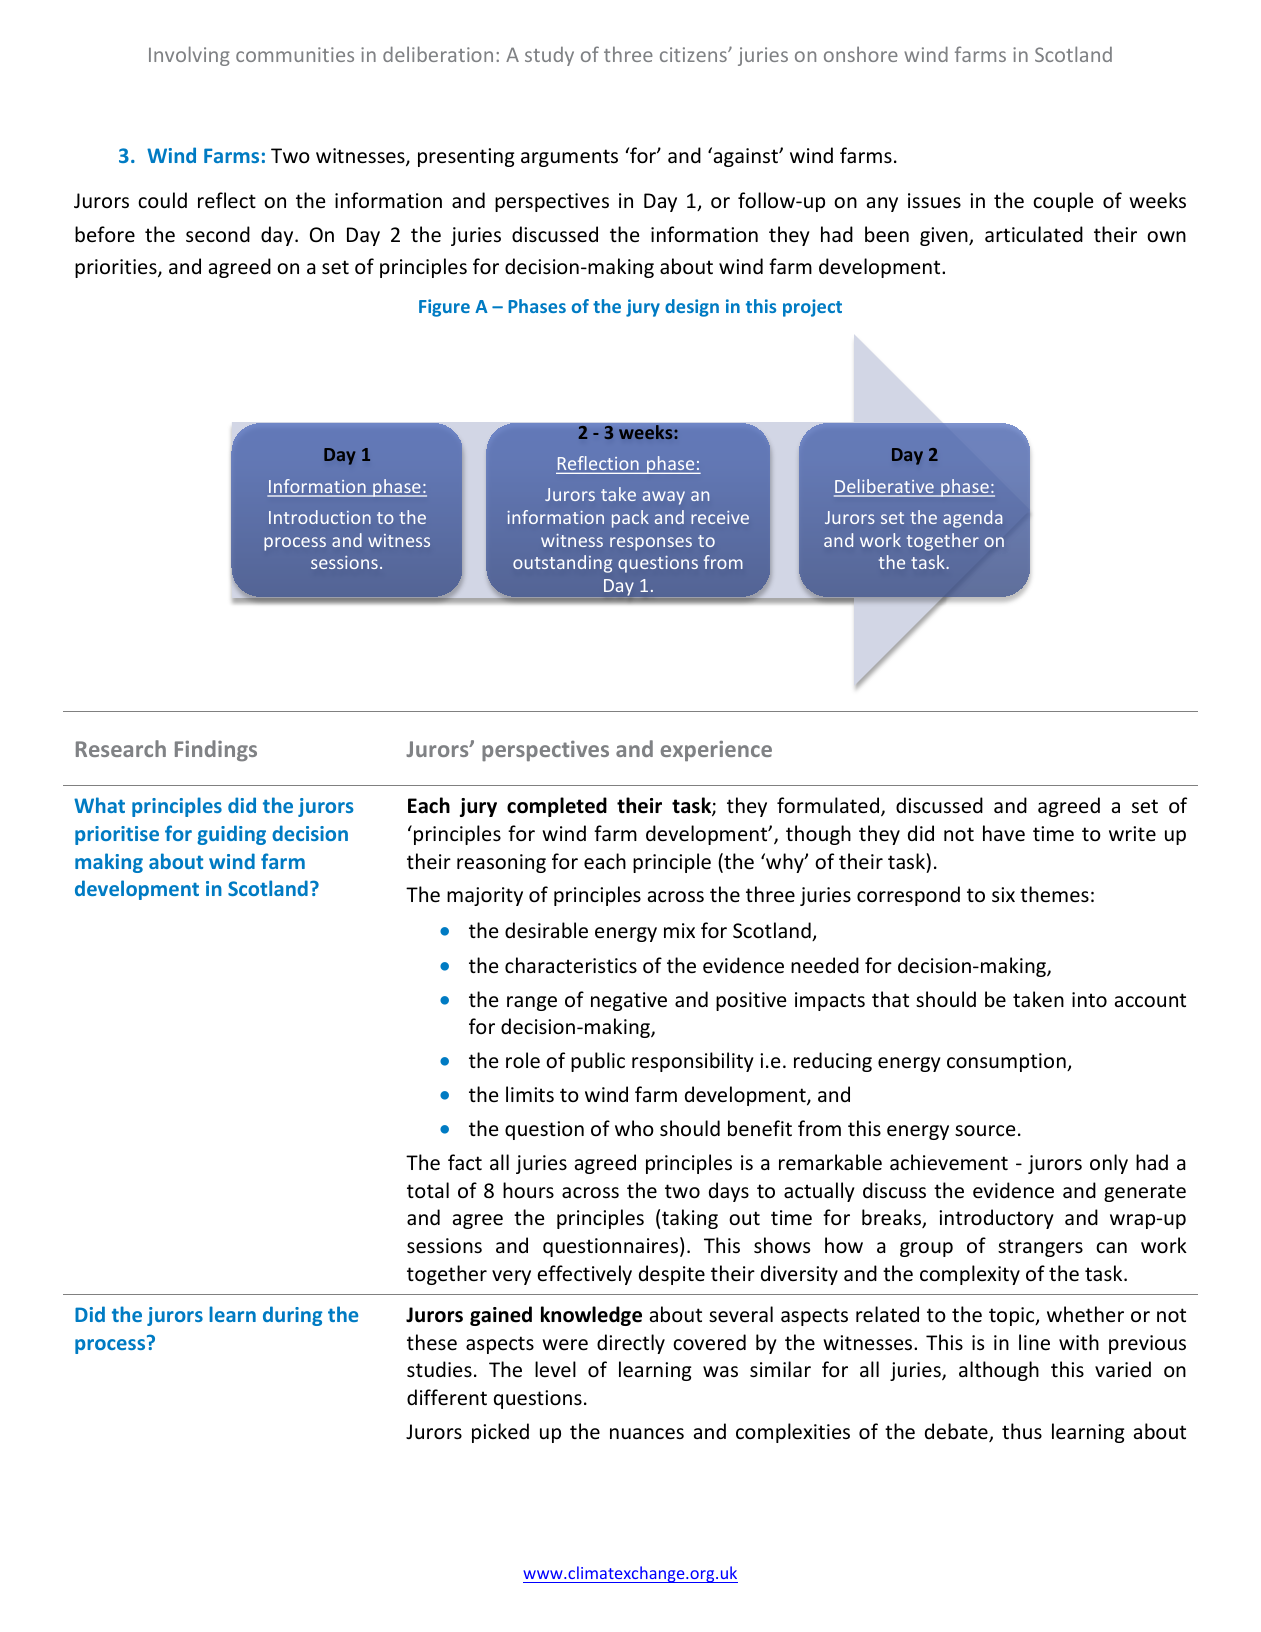  Describe the element at coordinates (694, 54) in the screenshot. I see `citizens` at that location.
